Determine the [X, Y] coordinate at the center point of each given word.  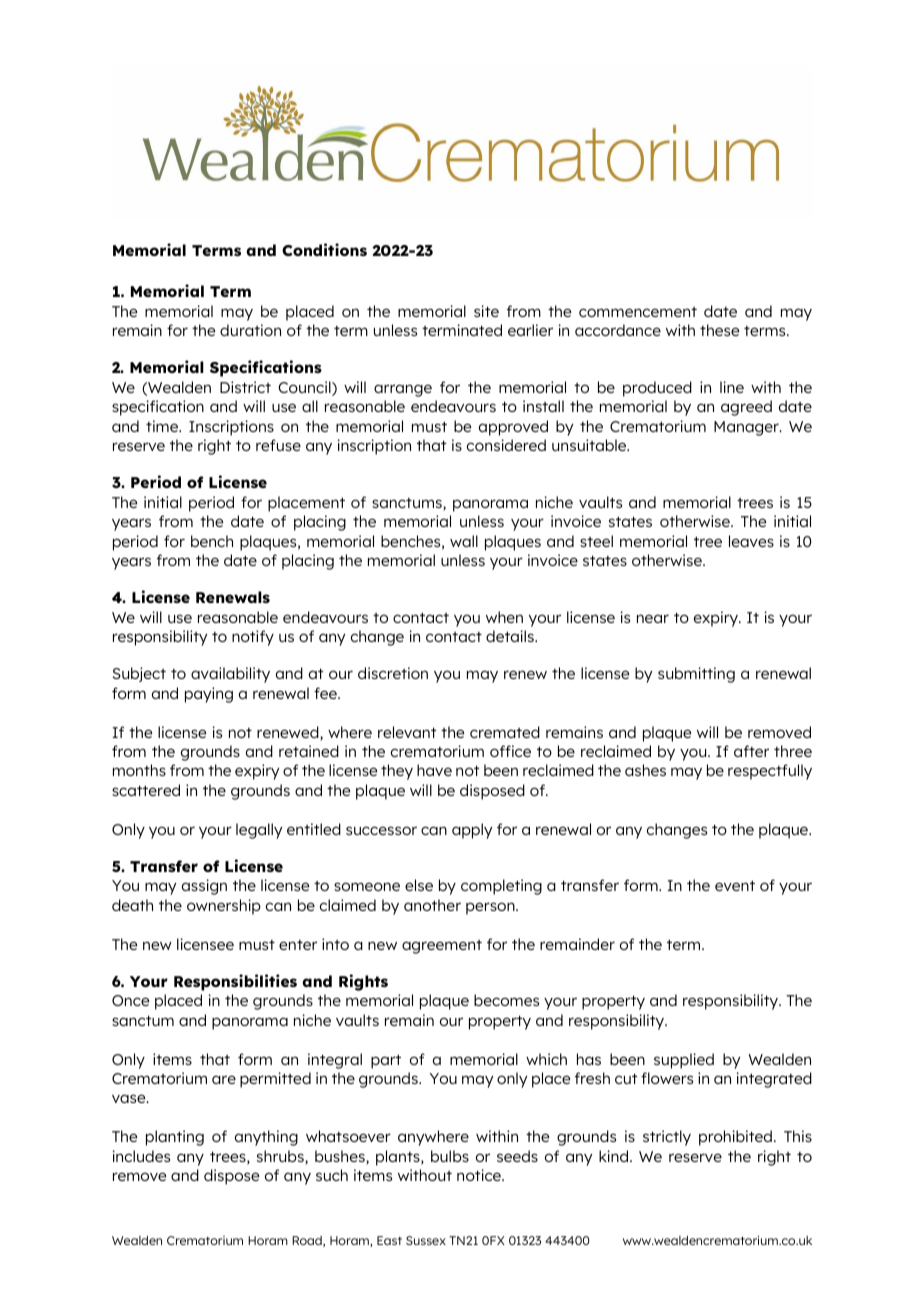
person [491, 908]
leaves [751, 541]
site [486, 311]
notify [253, 638]
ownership [224, 907]
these [719, 330]
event [735, 886]
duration [250, 330]
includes [141, 1156]
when [504, 617]
